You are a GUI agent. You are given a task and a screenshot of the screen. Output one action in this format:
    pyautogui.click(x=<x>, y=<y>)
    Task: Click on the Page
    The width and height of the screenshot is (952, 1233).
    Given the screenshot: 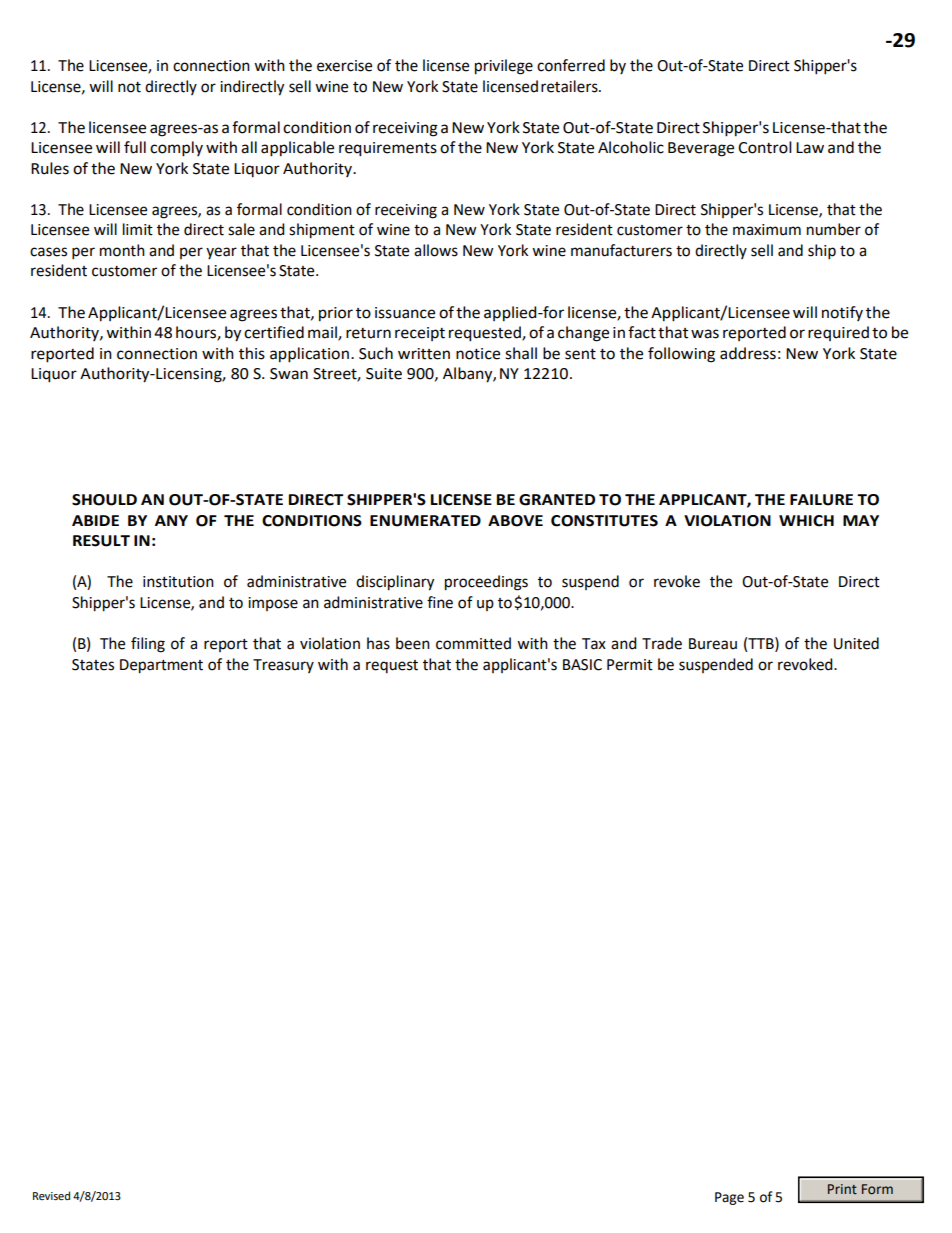 What is the action you would take?
    pyautogui.click(x=729, y=1198)
